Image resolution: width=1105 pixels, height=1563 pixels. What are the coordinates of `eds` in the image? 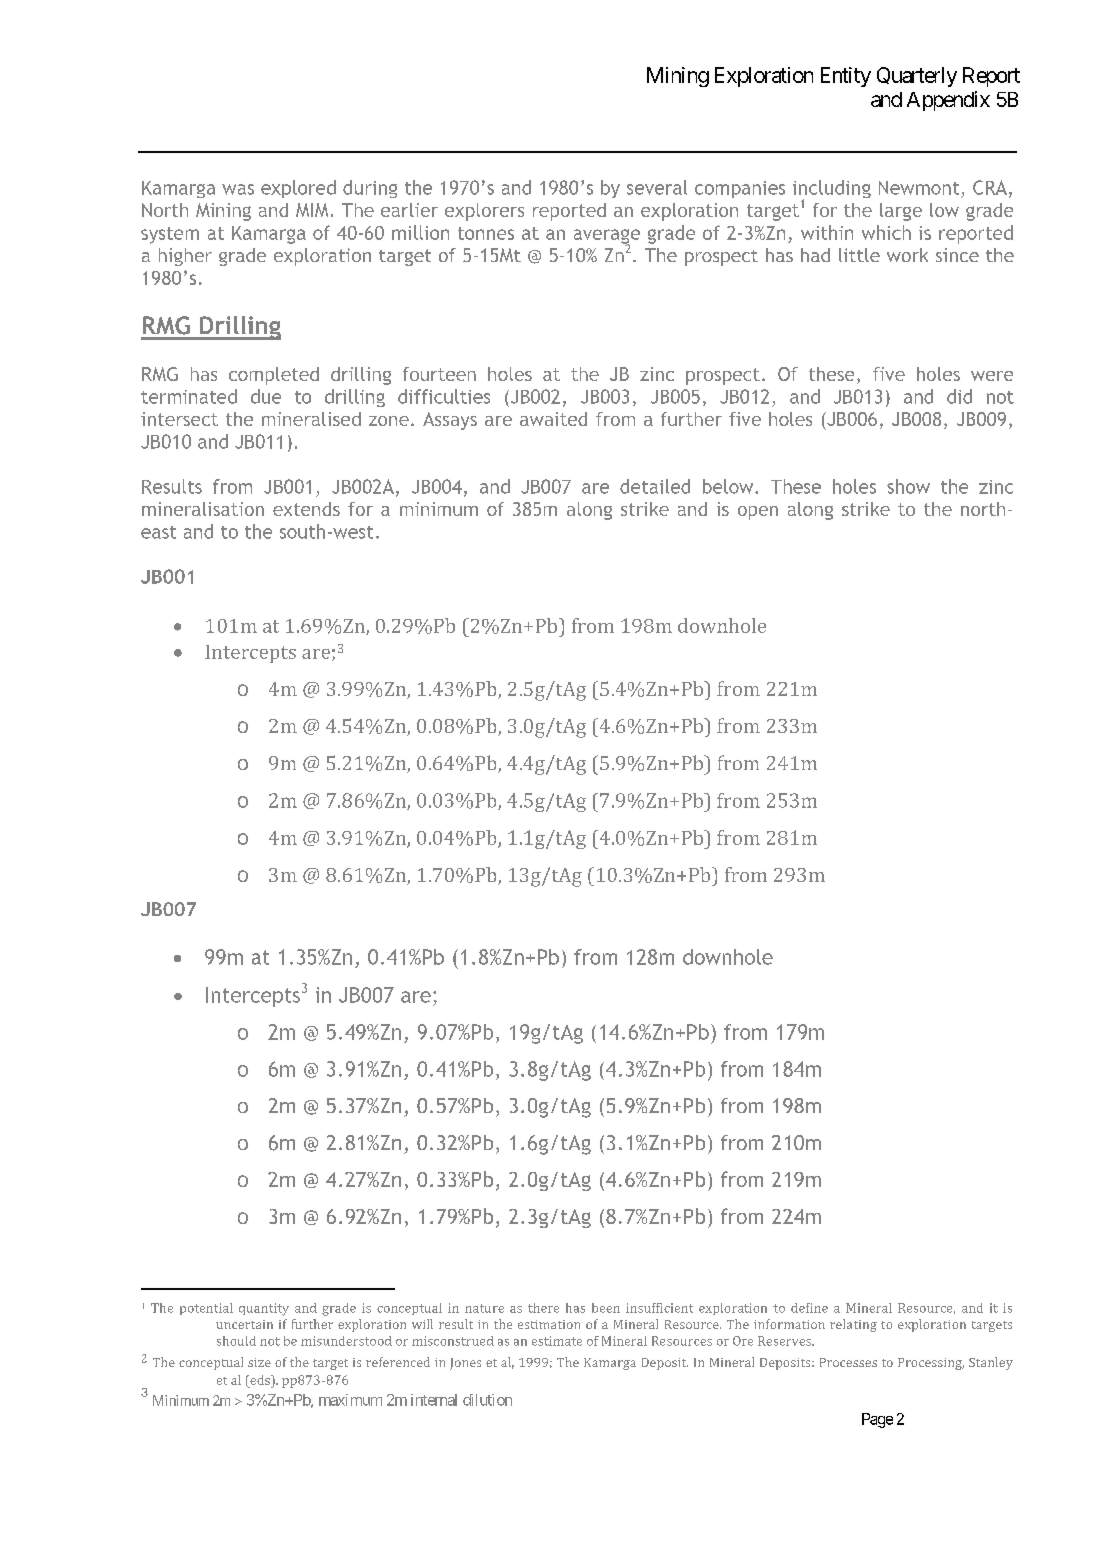 It's located at (260, 1380).
